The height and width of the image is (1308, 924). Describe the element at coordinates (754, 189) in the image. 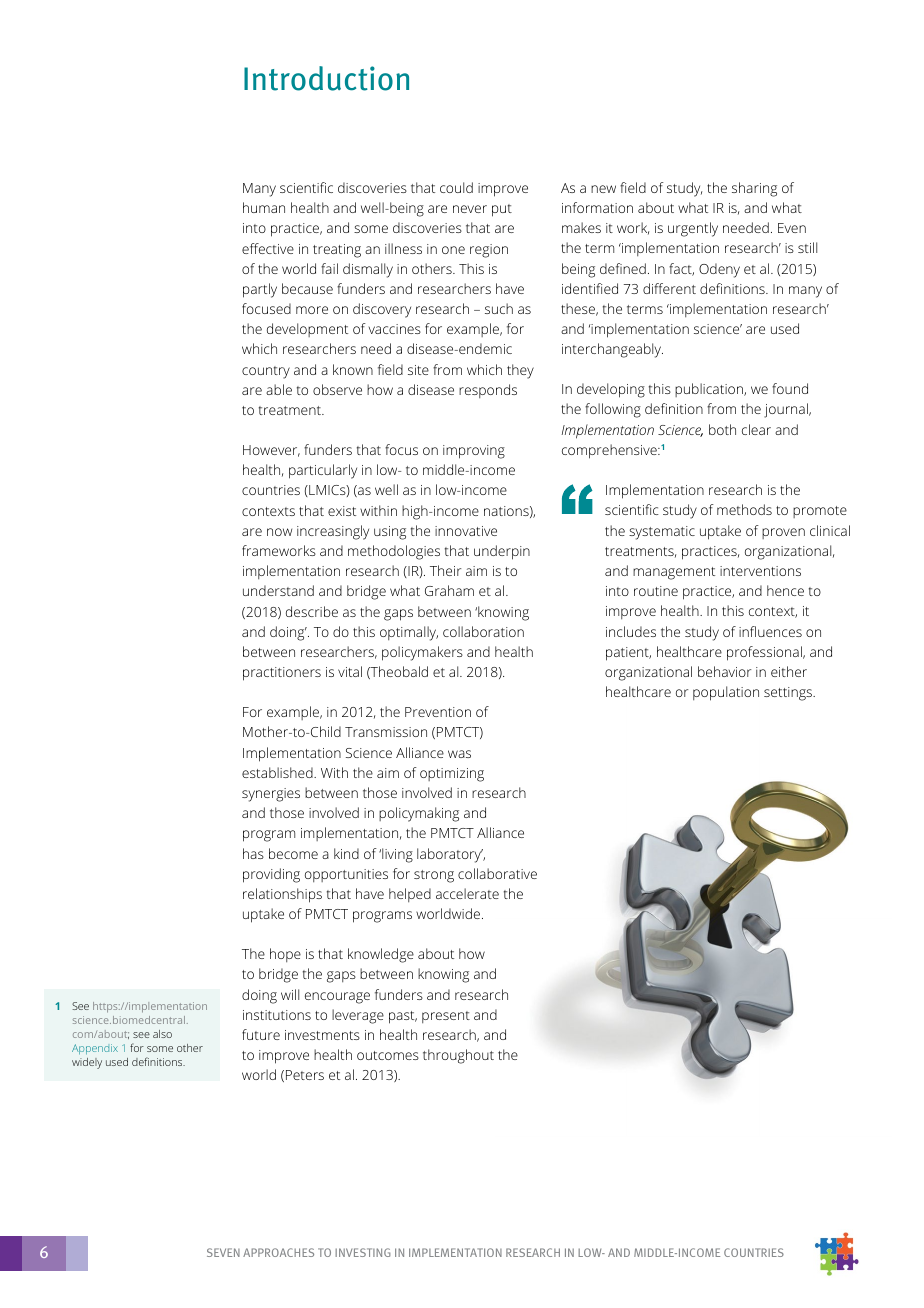

I see `sharing` at that location.
